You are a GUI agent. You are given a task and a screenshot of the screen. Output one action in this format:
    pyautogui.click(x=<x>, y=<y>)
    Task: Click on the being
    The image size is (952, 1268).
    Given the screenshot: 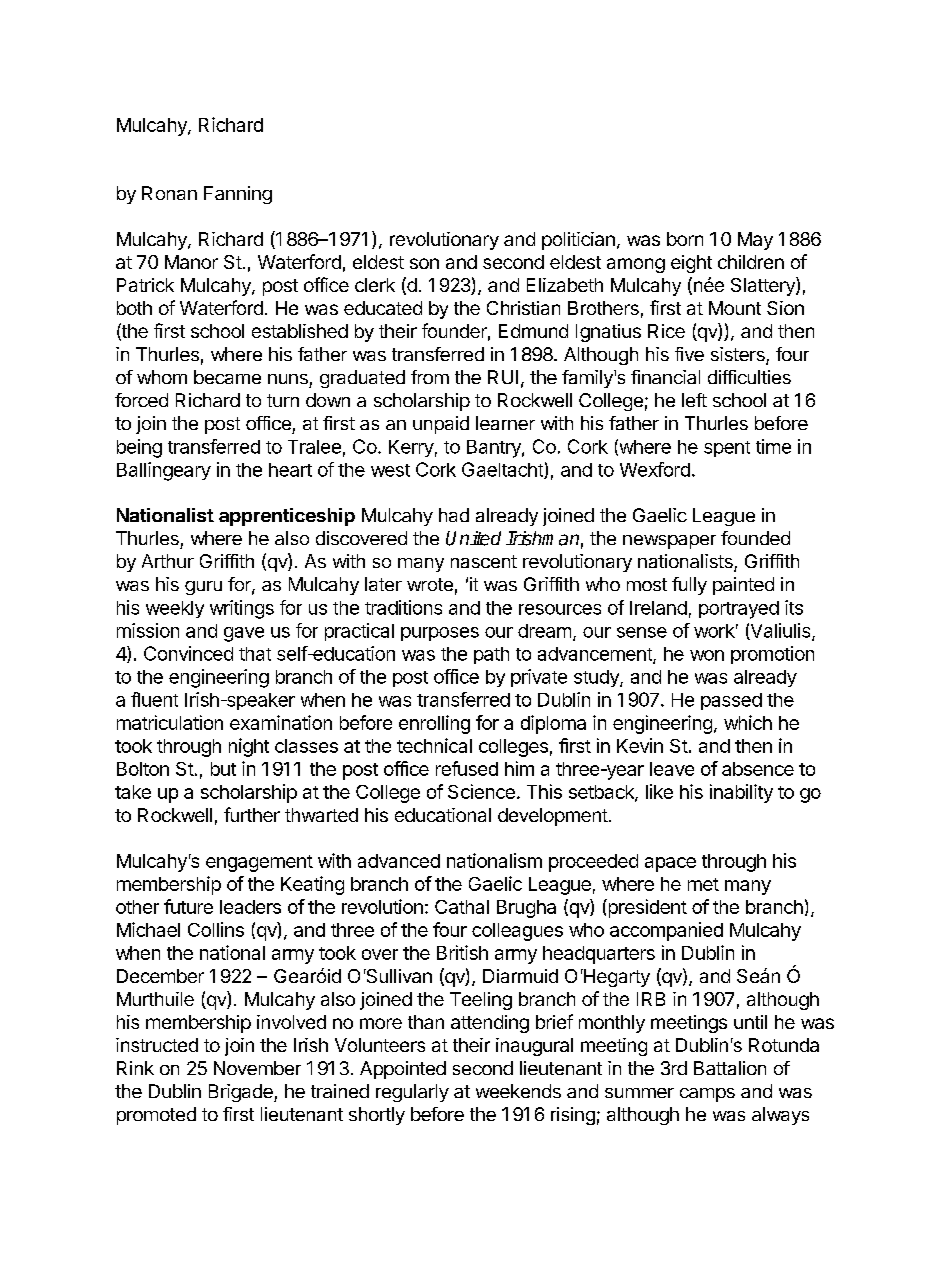 What is the action you would take?
    pyautogui.click(x=139, y=448)
